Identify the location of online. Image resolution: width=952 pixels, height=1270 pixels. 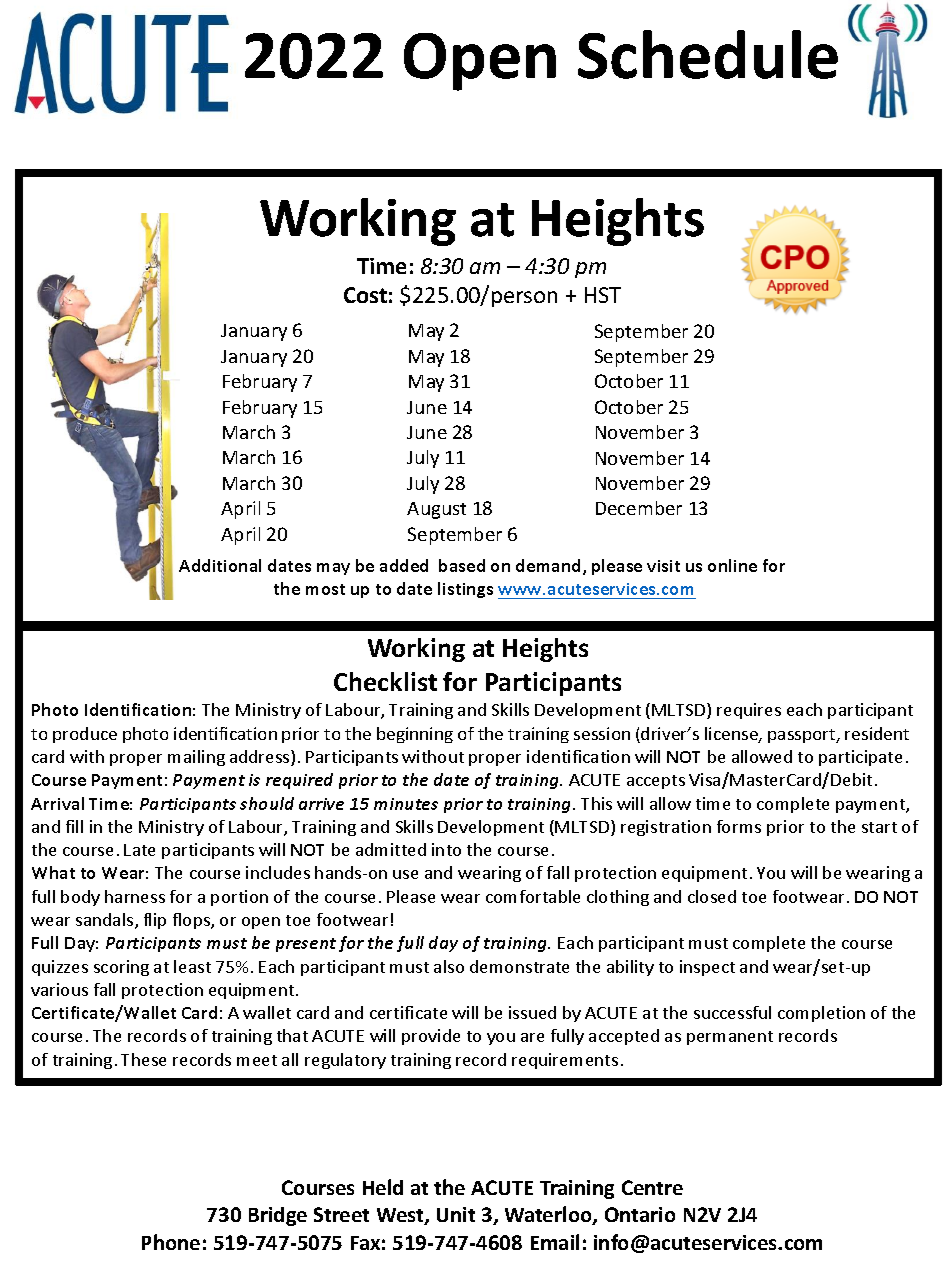
(732, 565).
